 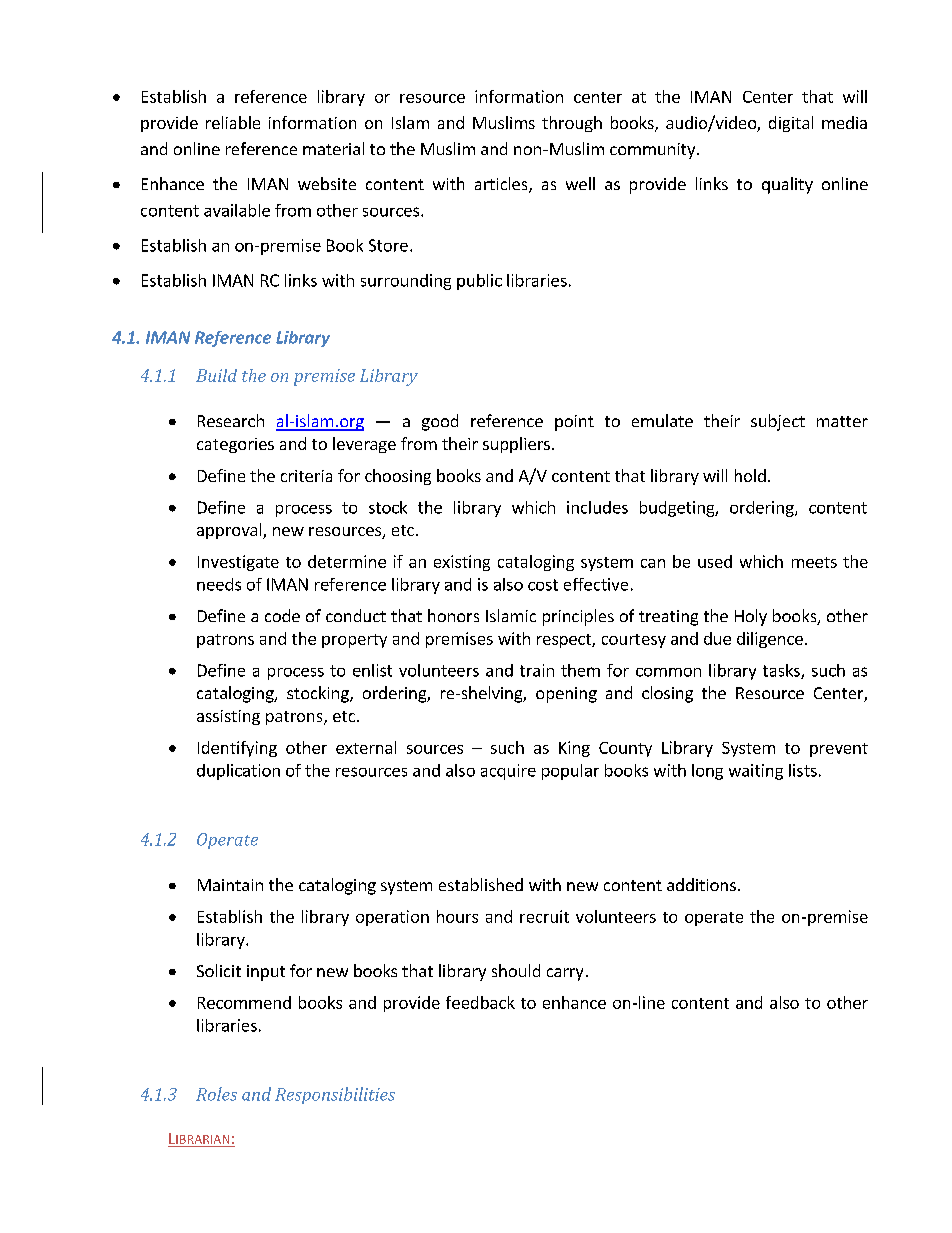 I want to click on articles, so click(x=502, y=185).
